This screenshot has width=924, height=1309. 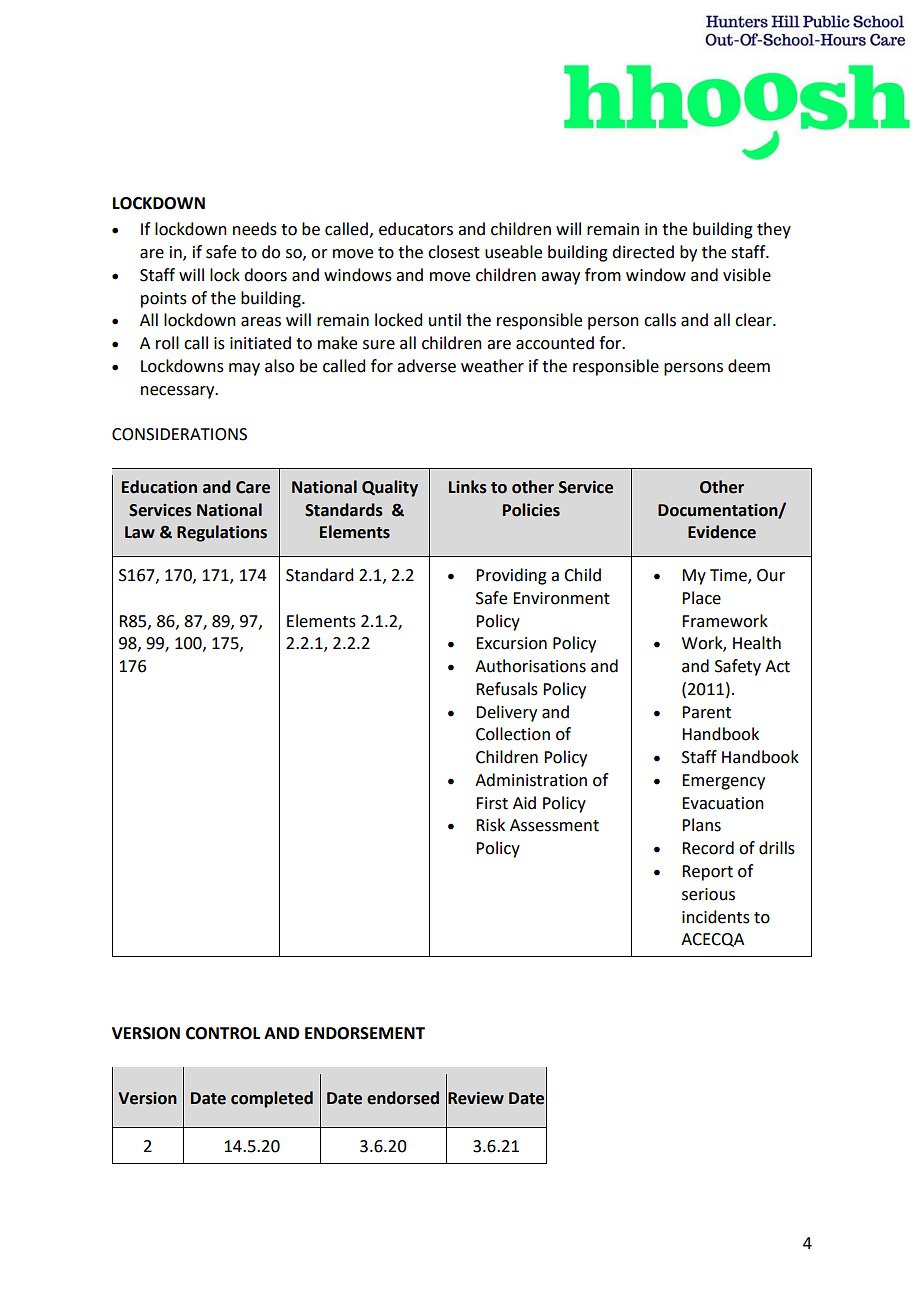 I want to click on First, so click(x=492, y=803).
